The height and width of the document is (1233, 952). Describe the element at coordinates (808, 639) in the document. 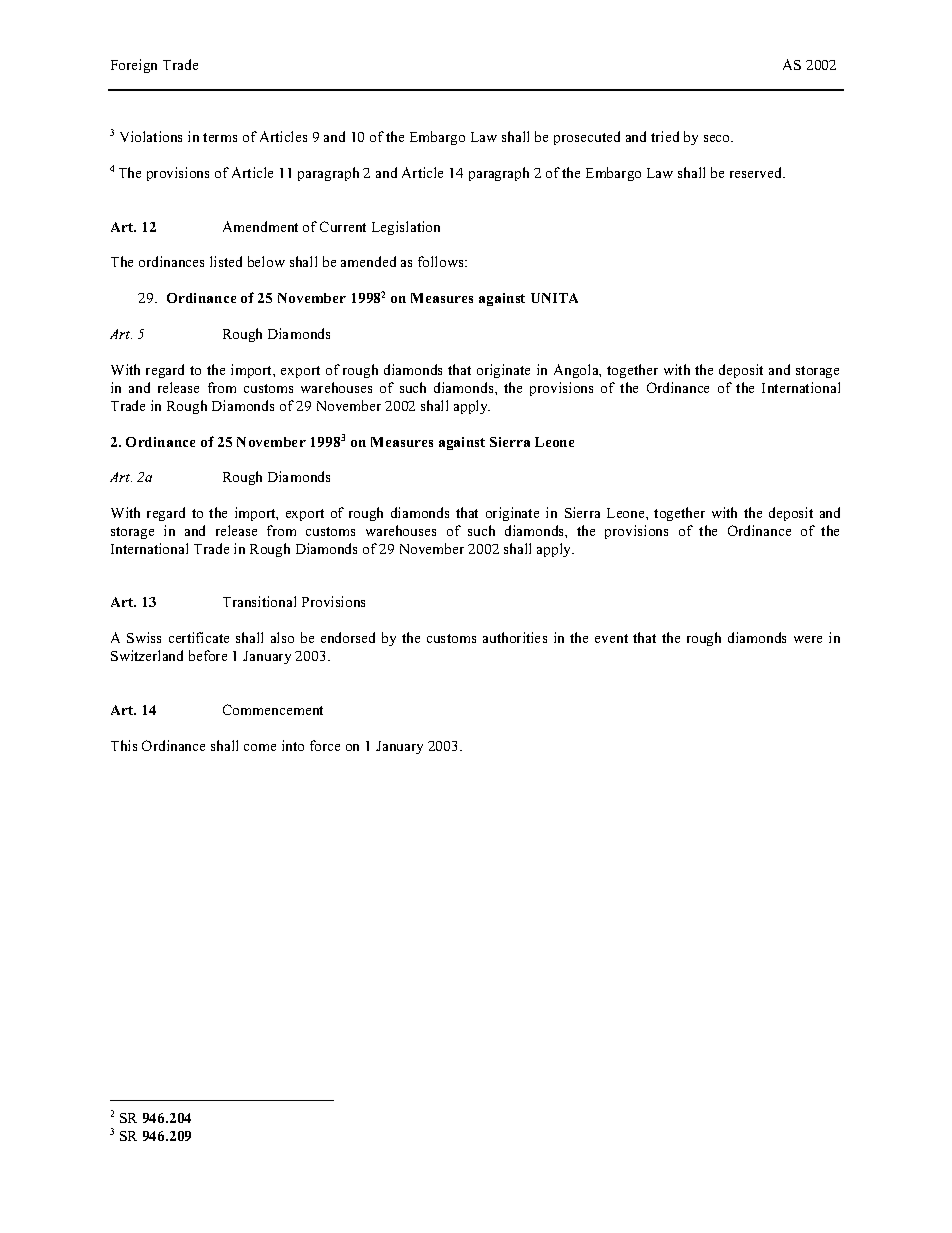

I see `were` at that location.
